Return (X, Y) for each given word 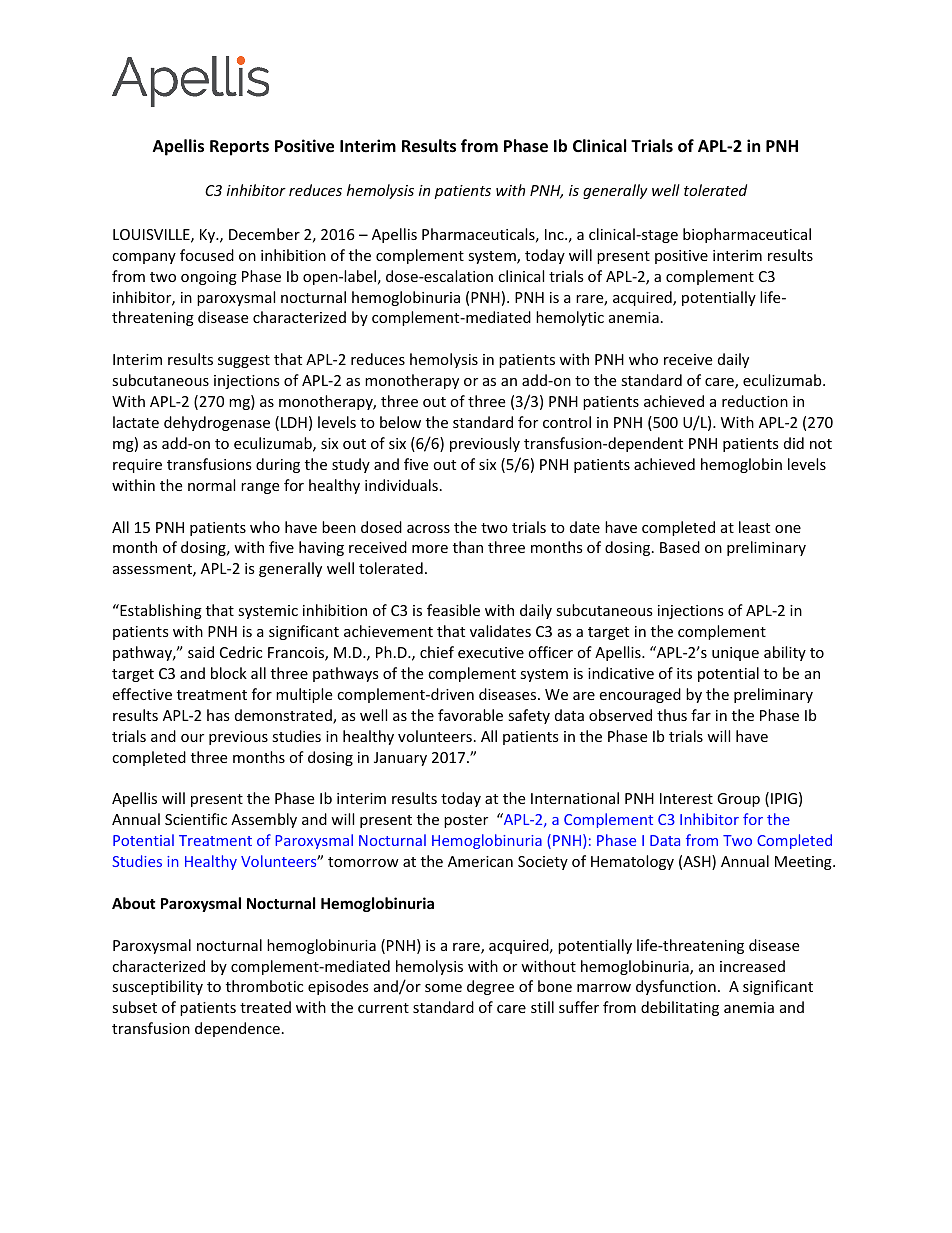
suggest (244, 361)
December (264, 234)
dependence (237, 1029)
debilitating (680, 1008)
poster (466, 821)
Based (680, 547)
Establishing (160, 611)
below (400, 422)
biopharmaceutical (747, 235)
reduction (755, 401)
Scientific (196, 819)
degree (490, 987)
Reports (239, 148)
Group (738, 800)
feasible (453, 610)
